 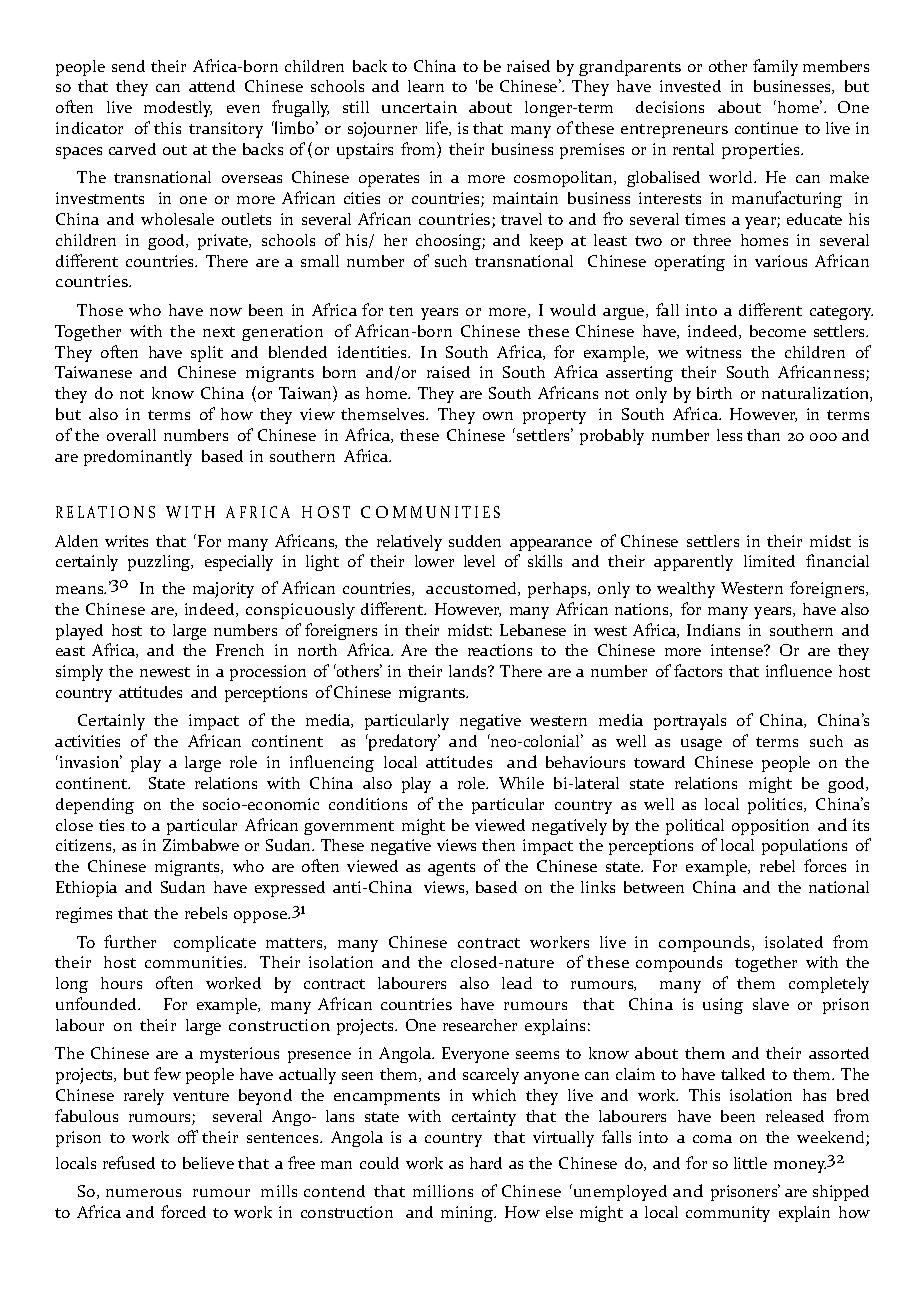 I want to click on intense, so click(x=738, y=650).
